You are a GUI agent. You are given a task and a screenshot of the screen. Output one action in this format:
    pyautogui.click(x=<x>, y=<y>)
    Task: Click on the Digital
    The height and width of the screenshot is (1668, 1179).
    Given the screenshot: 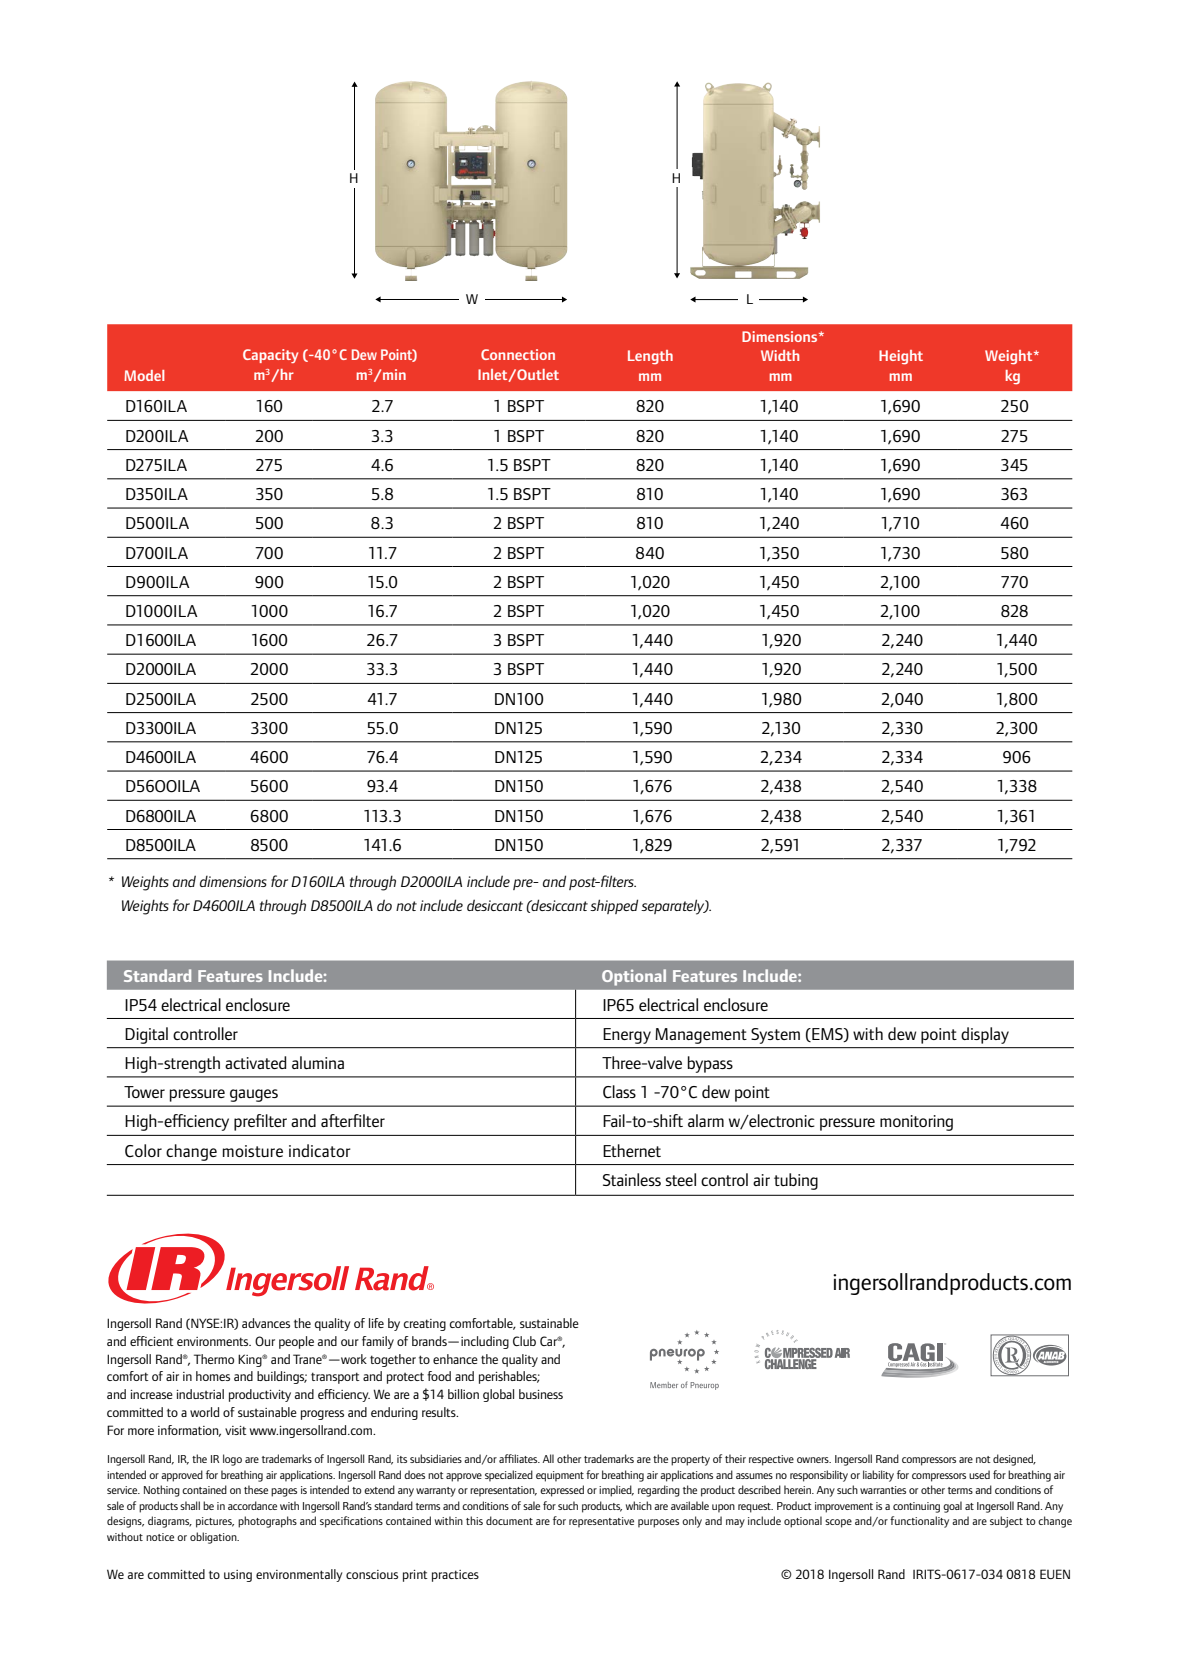 What is the action you would take?
    pyautogui.click(x=146, y=1035)
